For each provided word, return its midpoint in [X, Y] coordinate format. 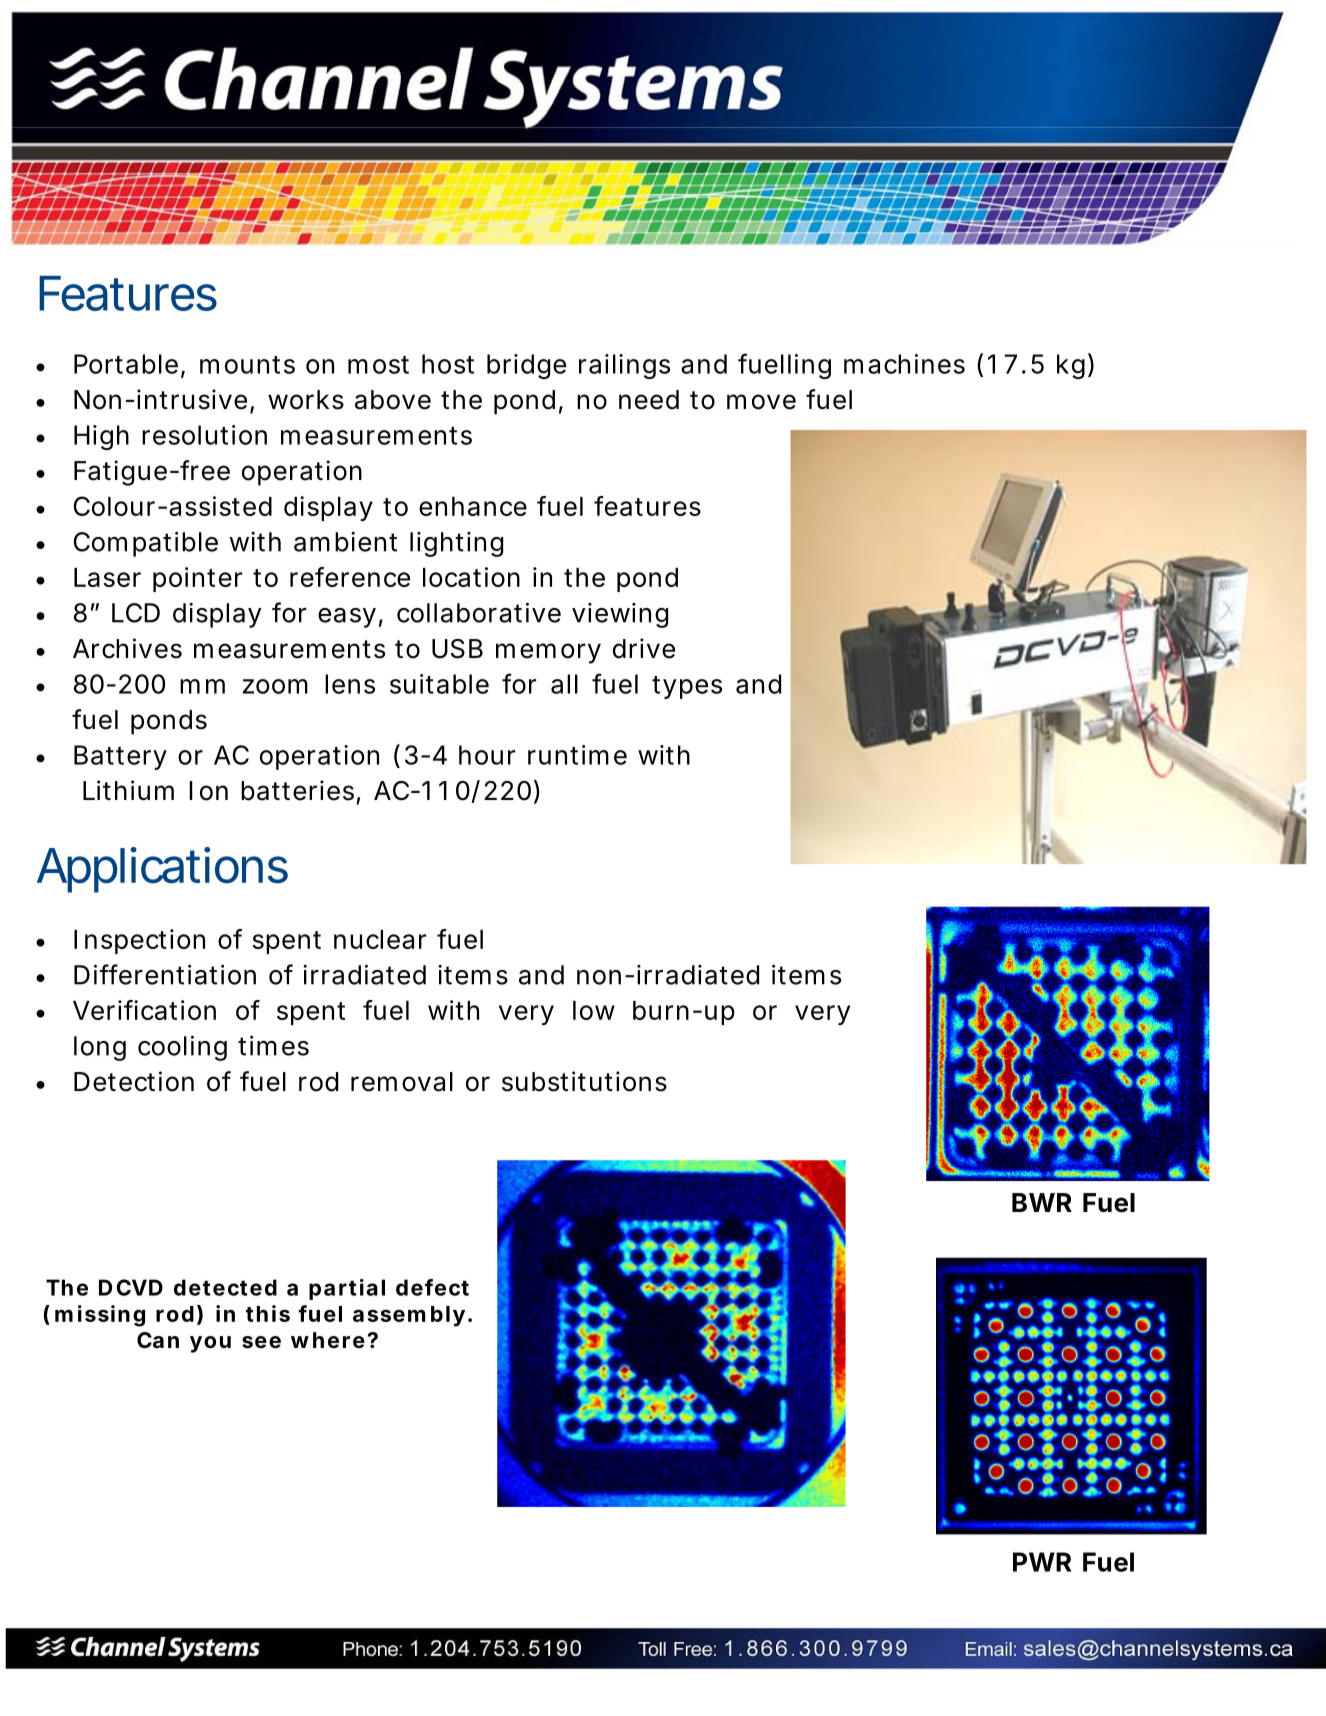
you [210, 1344]
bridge [526, 366]
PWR [1042, 1562]
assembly [409, 1316]
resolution [204, 435]
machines [904, 364]
